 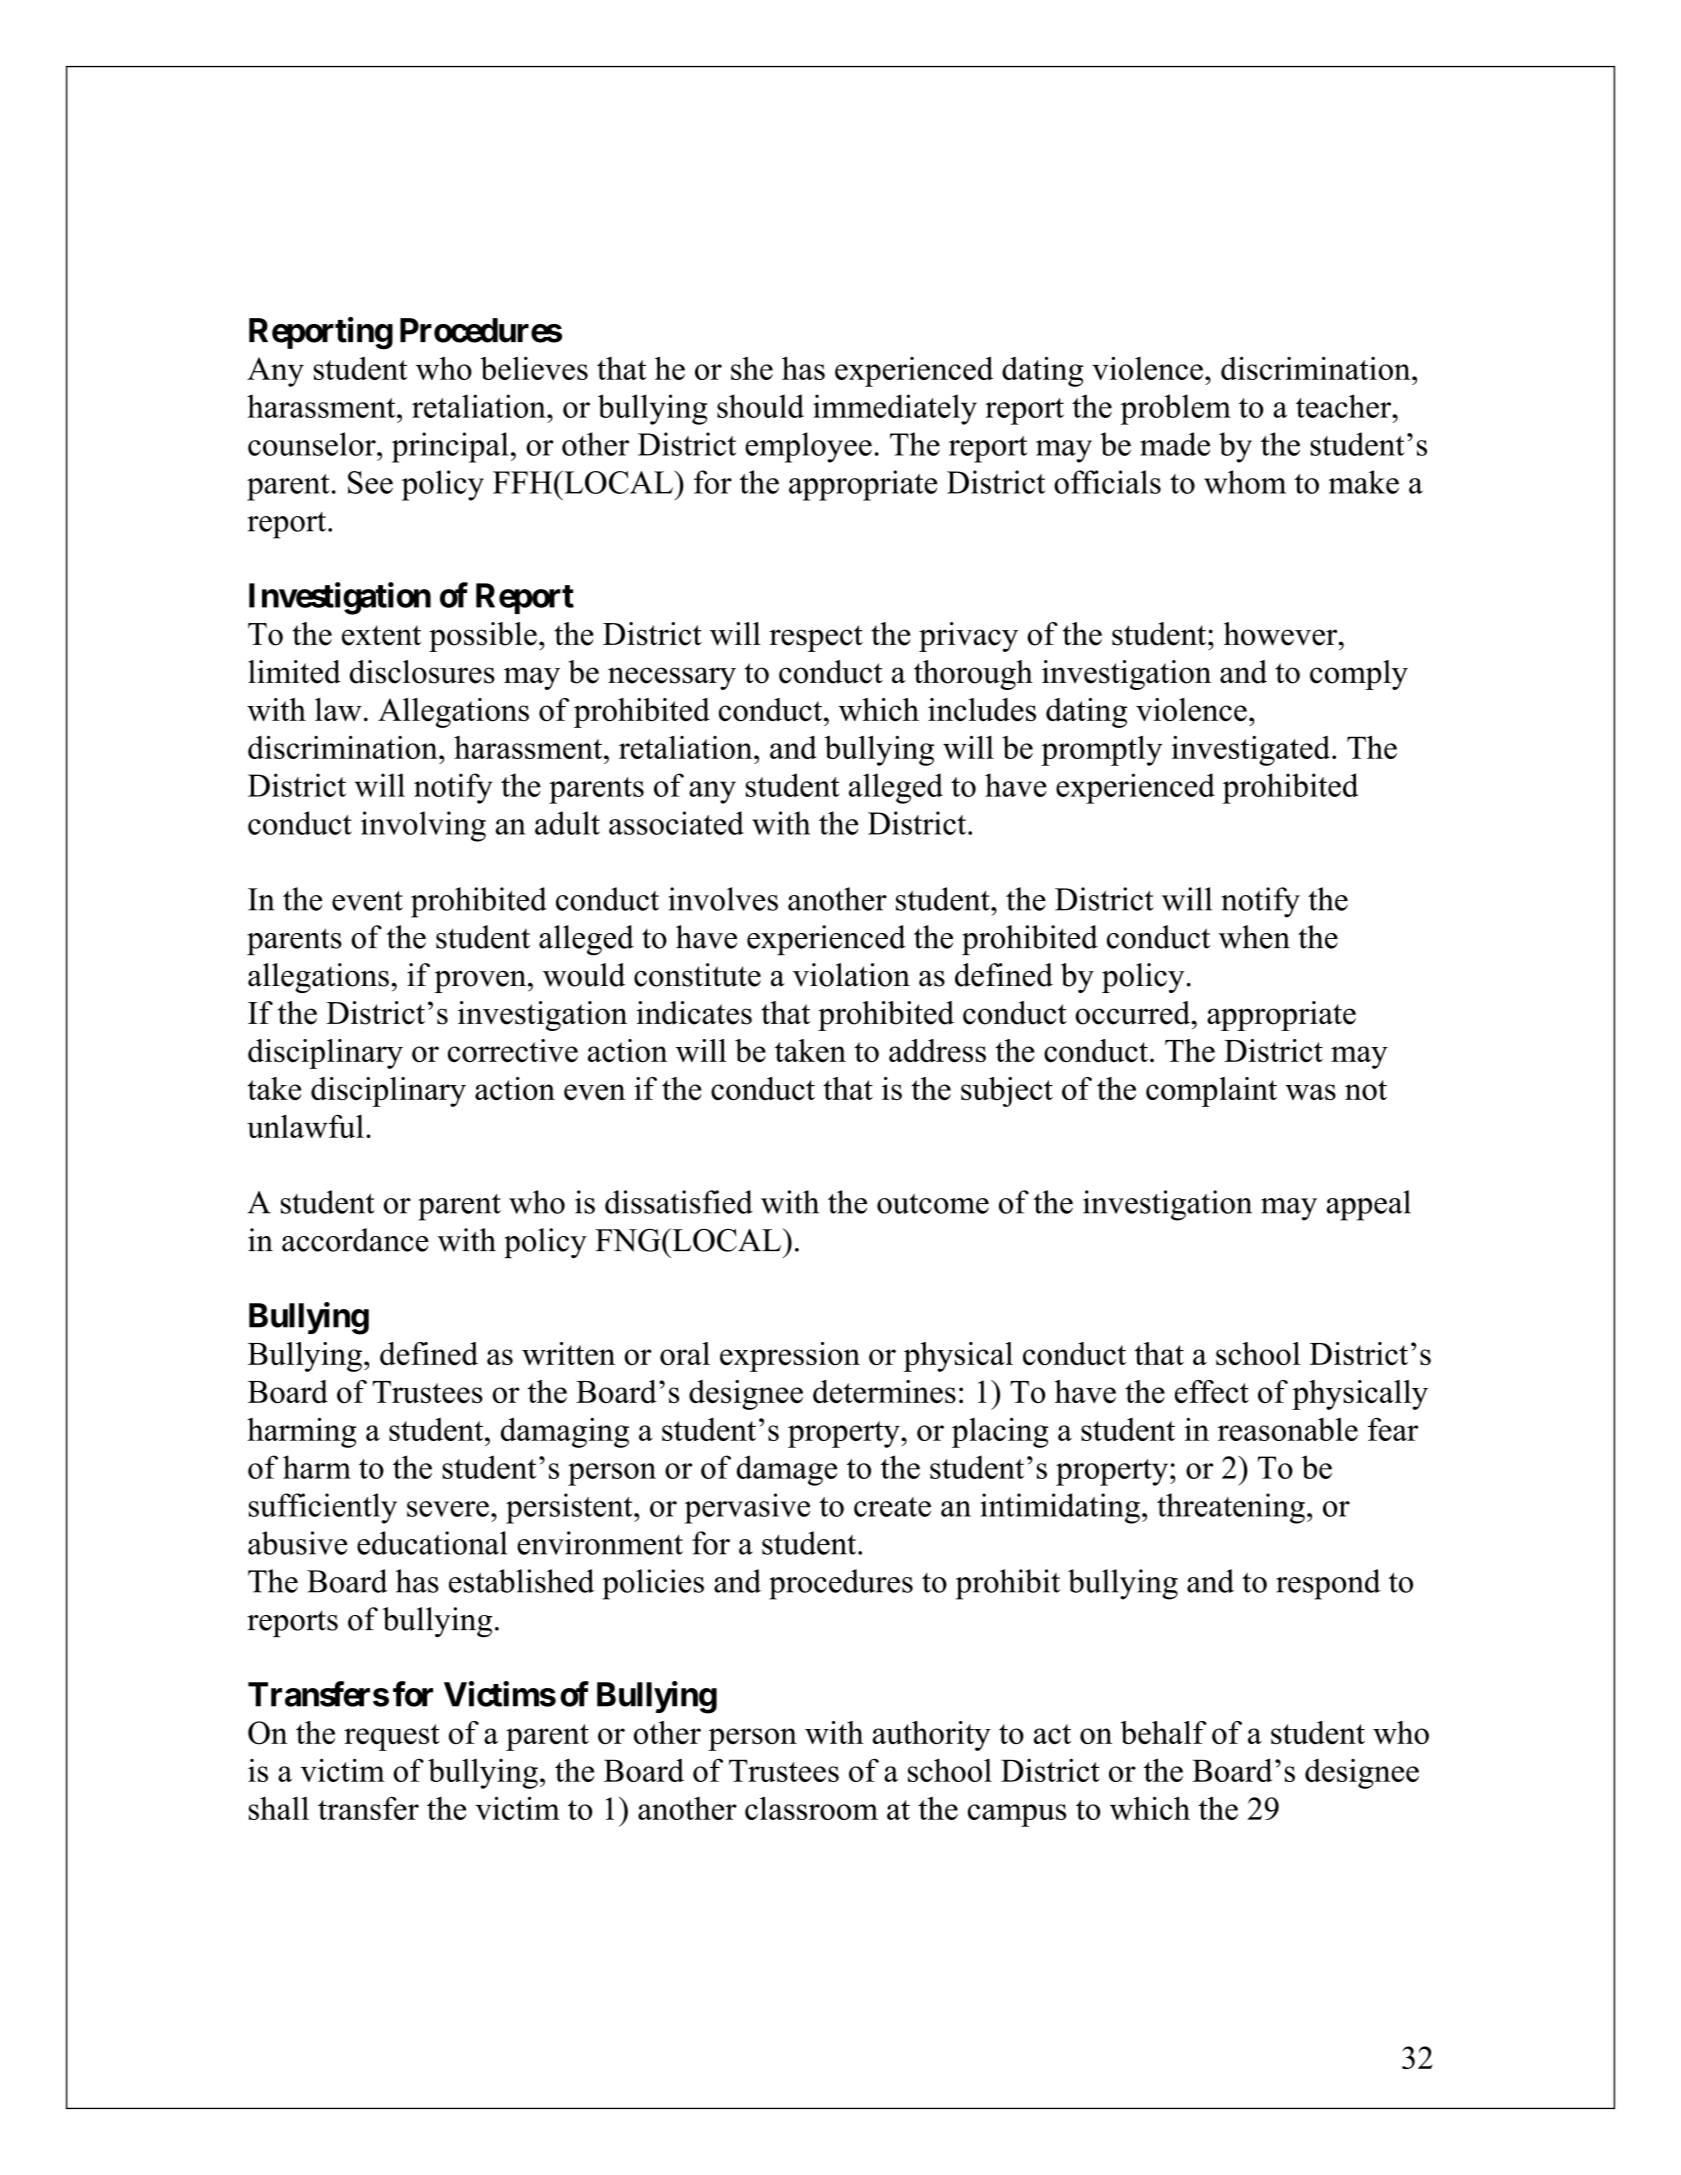 What do you see at coordinates (811, 1808) in the document?
I see `classroom` at bounding box center [811, 1808].
